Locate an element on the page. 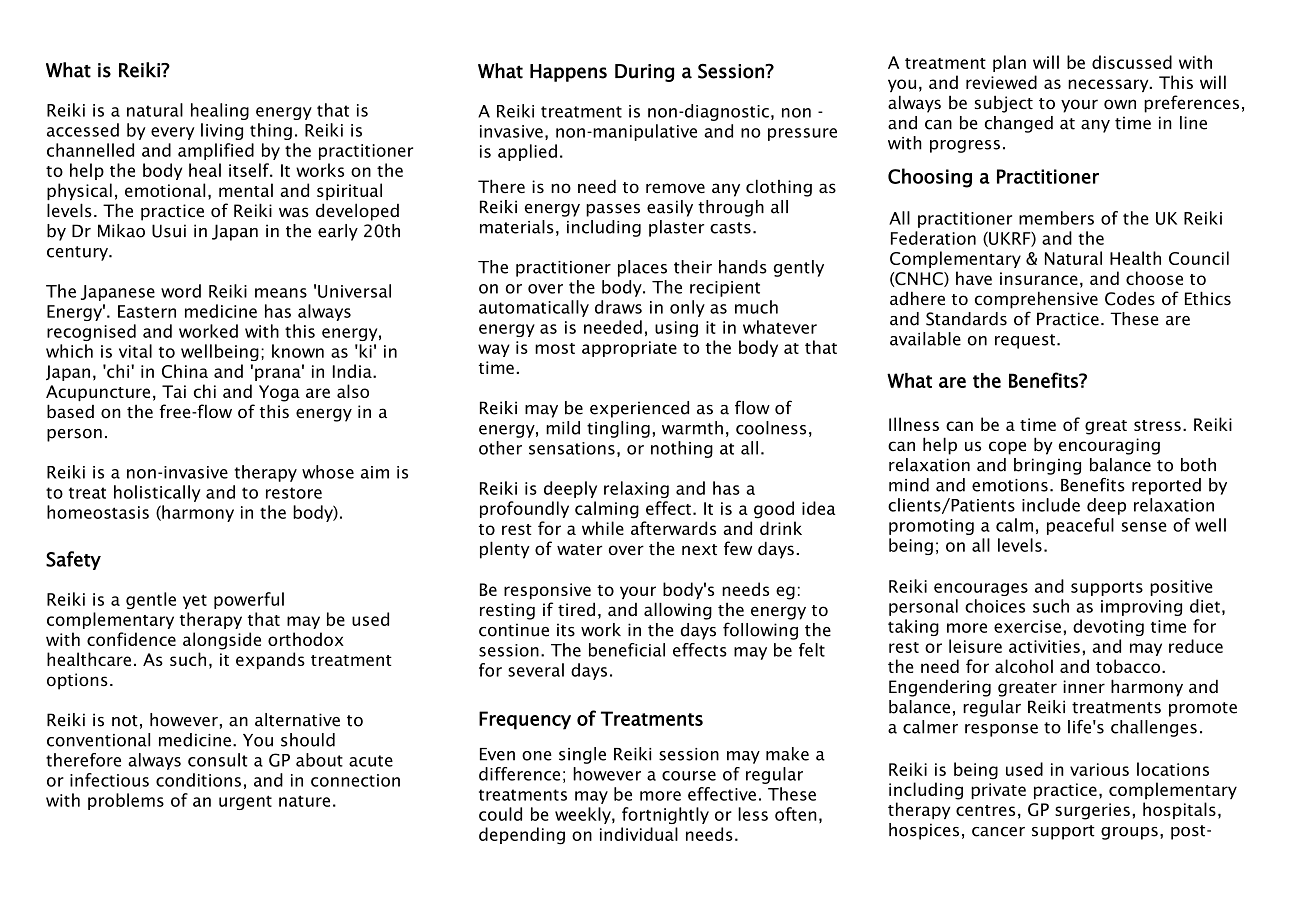 Image resolution: width=1308 pixels, height=924 pixels. urgent is located at coordinates (245, 802).
